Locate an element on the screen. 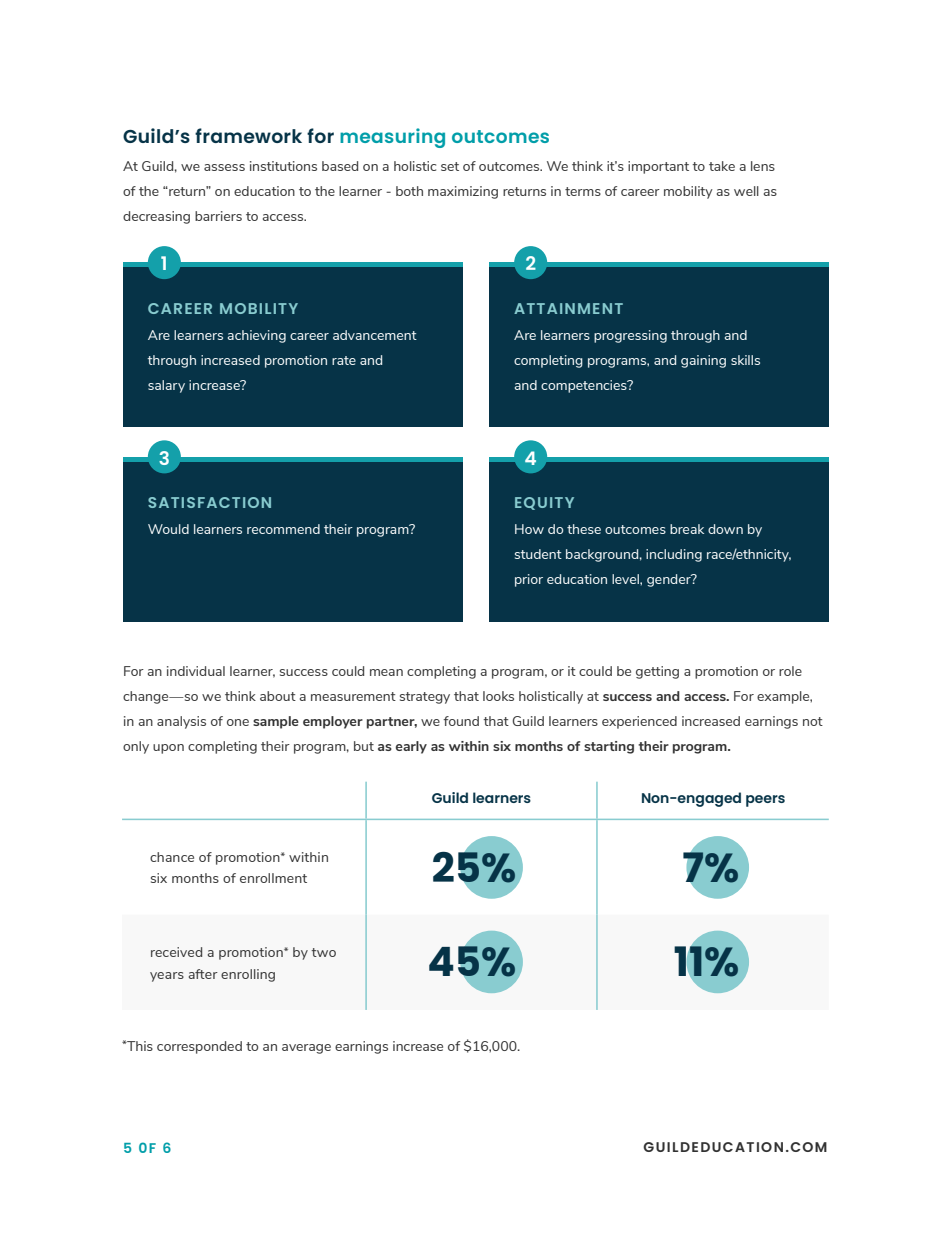  found is located at coordinates (461, 721).
